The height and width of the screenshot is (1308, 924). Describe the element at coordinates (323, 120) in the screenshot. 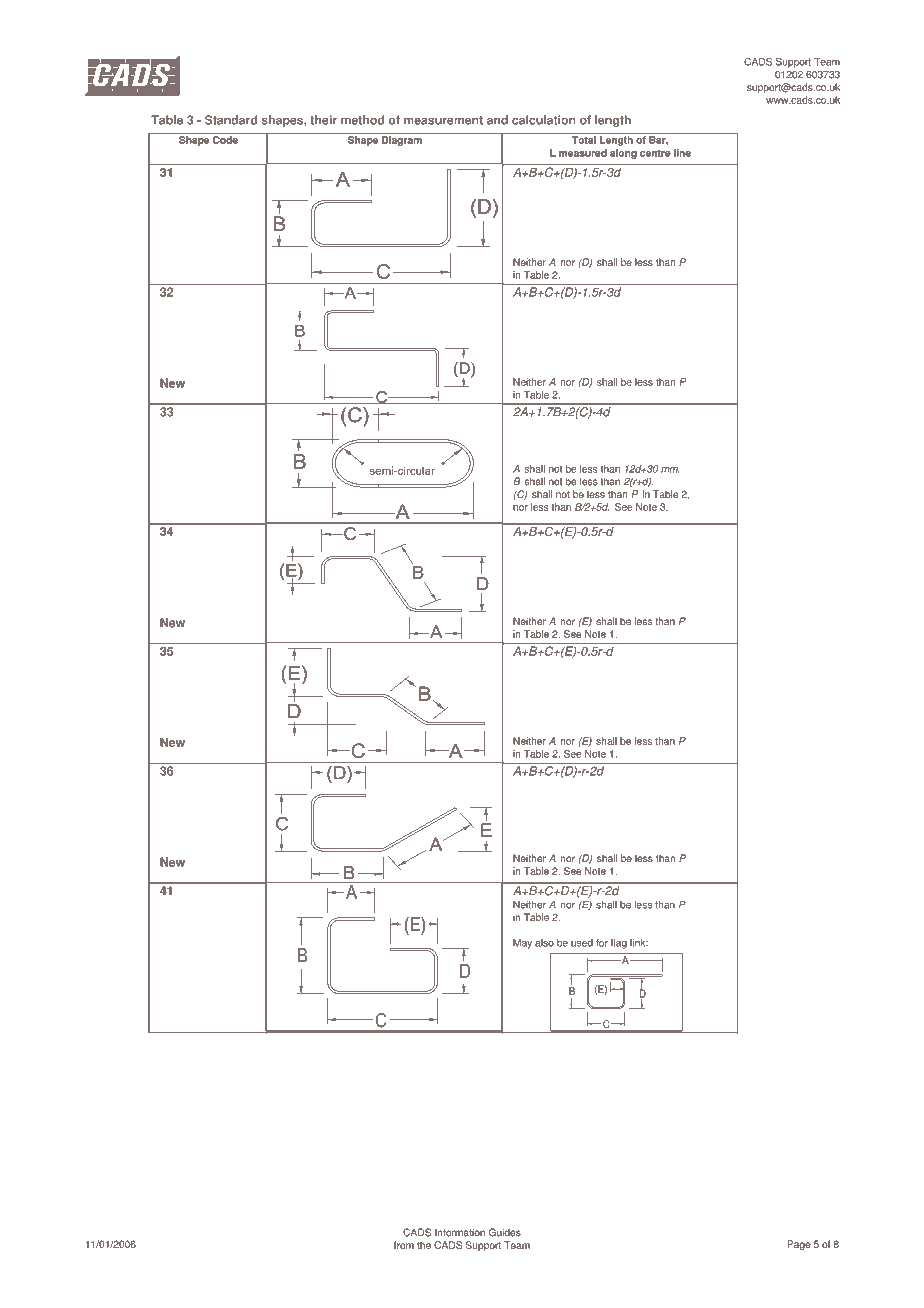

I see `their` at that location.
